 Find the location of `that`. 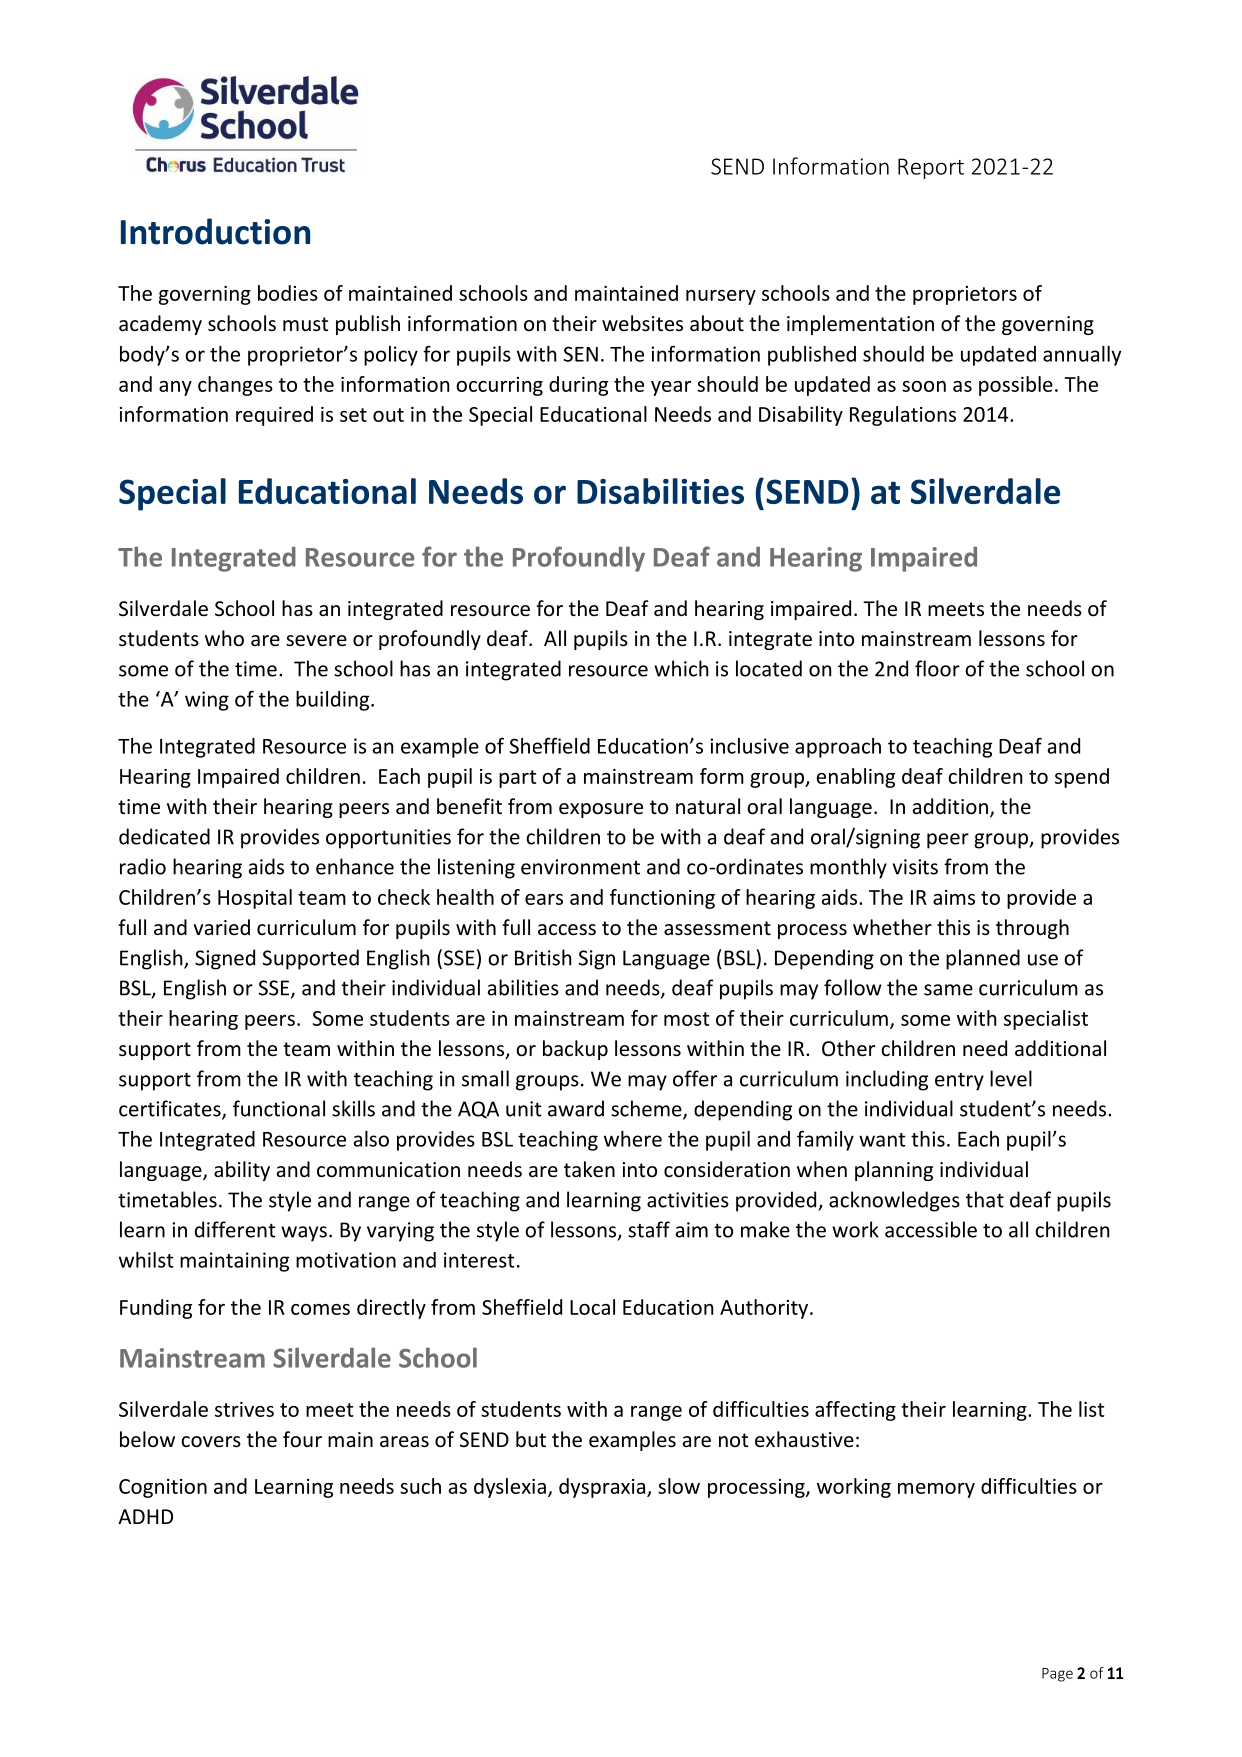

that is located at coordinates (985, 1199).
